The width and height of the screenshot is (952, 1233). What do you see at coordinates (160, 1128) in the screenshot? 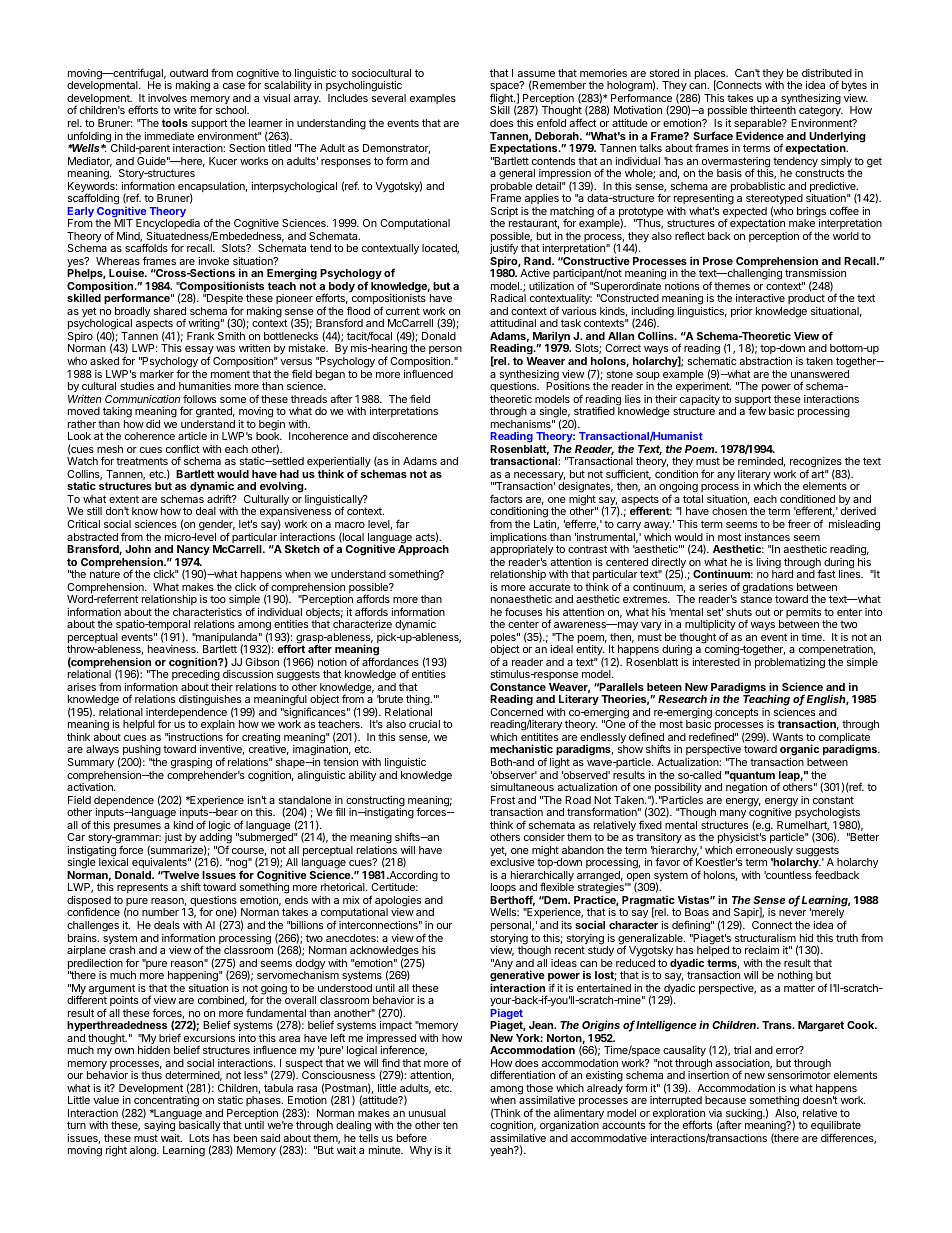
I see `saying` at bounding box center [160, 1128].
